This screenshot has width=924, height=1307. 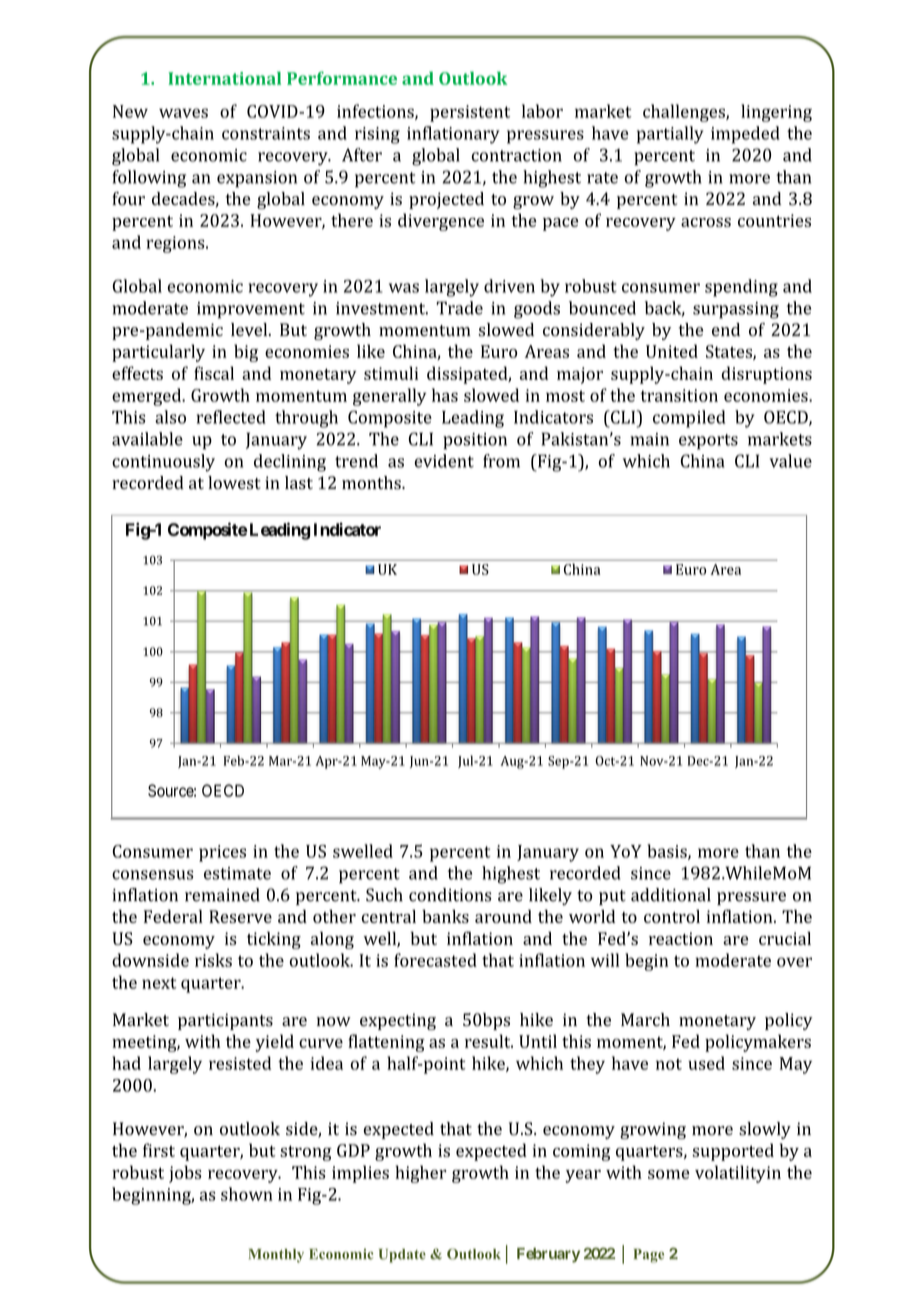 What do you see at coordinates (183, 113) in the screenshot?
I see `waves` at bounding box center [183, 113].
